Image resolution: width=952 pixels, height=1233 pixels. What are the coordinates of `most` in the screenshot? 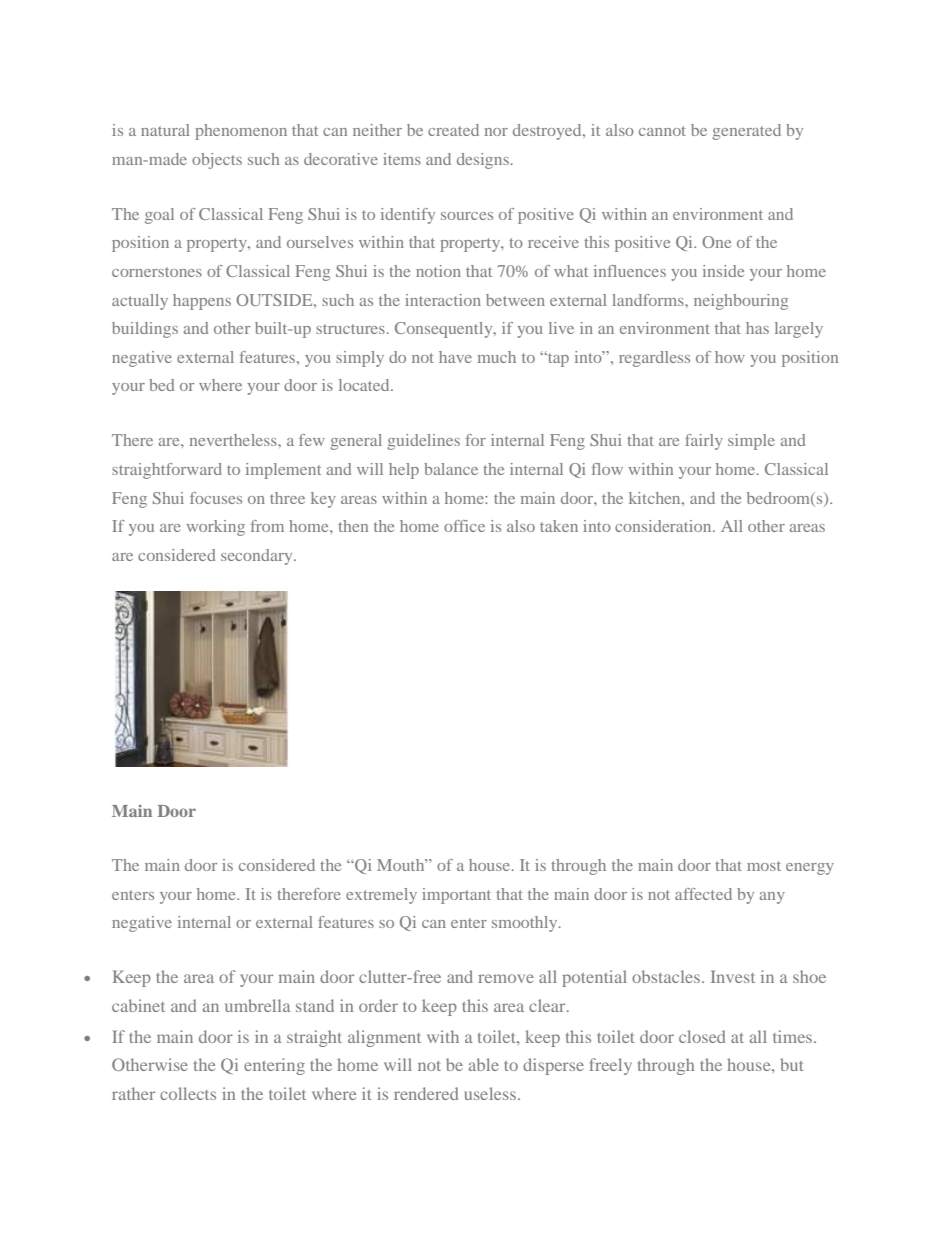 It's located at (764, 866).
